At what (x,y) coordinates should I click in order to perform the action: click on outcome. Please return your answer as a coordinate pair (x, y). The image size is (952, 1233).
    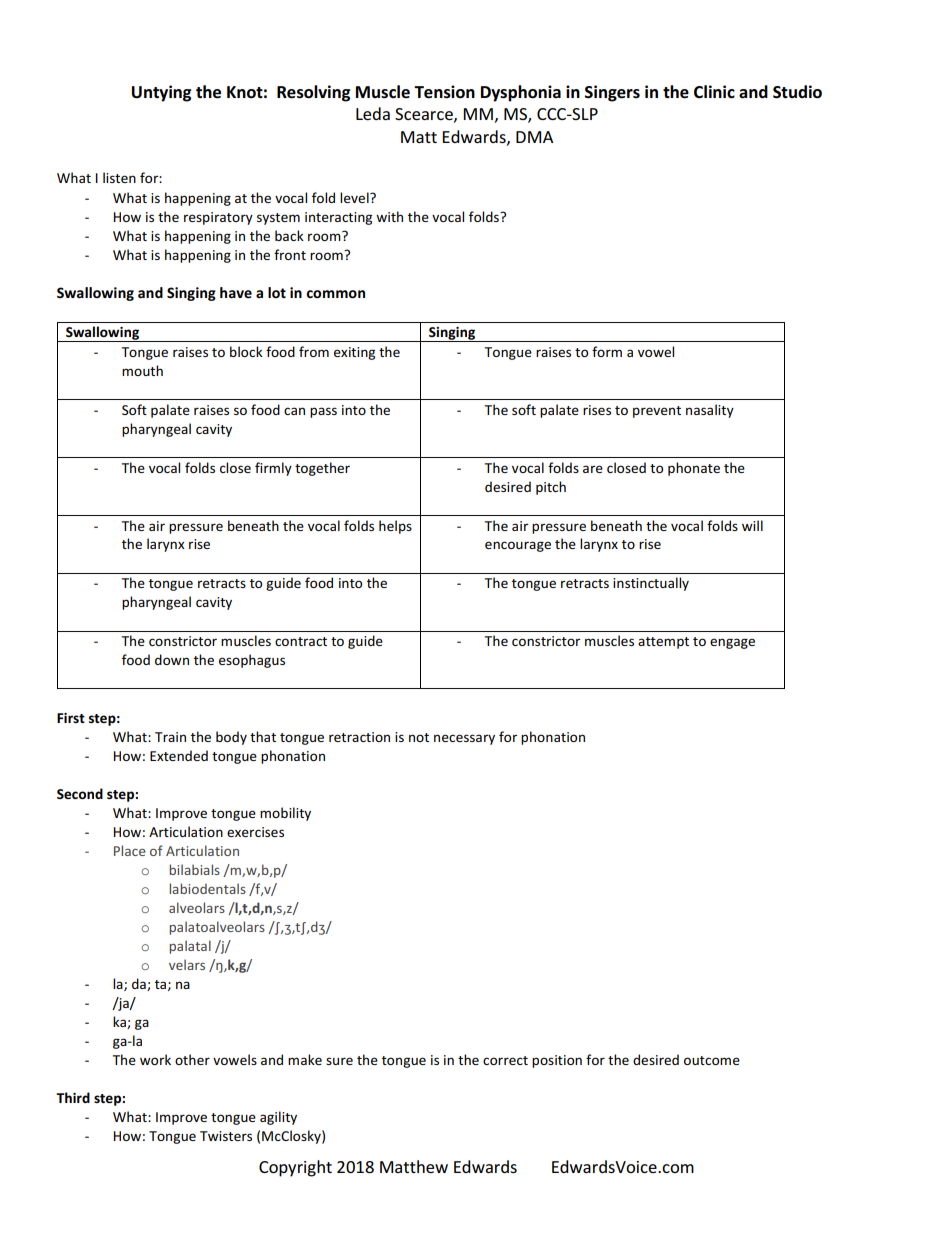
    Looking at the image, I should click on (712, 1060).
